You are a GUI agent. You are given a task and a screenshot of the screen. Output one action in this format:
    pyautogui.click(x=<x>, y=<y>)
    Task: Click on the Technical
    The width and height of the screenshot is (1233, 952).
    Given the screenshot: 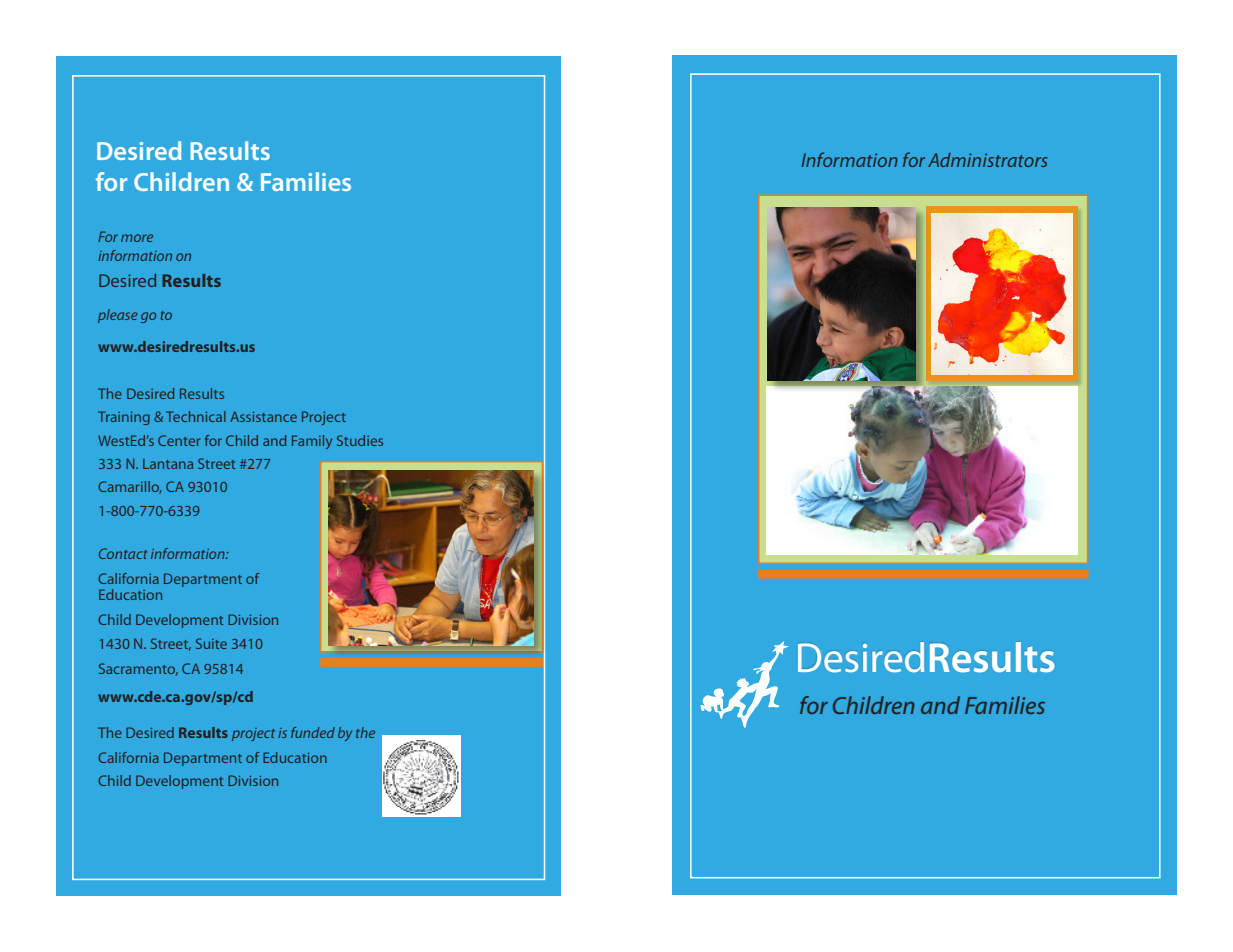 What is the action you would take?
    pyautogui.click(x=196, y=416)
